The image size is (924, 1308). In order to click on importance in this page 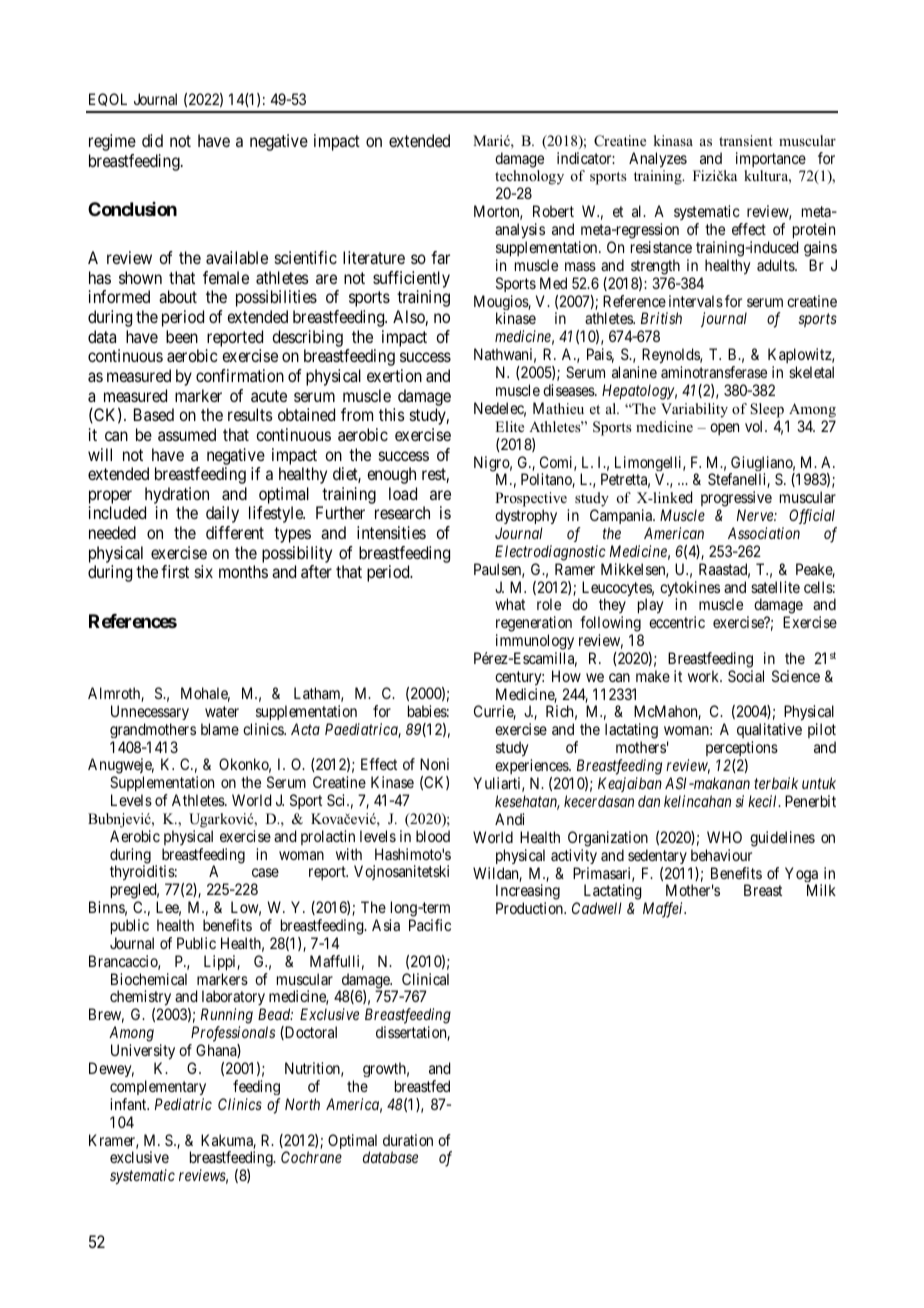, I will do `click(771, 159)`.
